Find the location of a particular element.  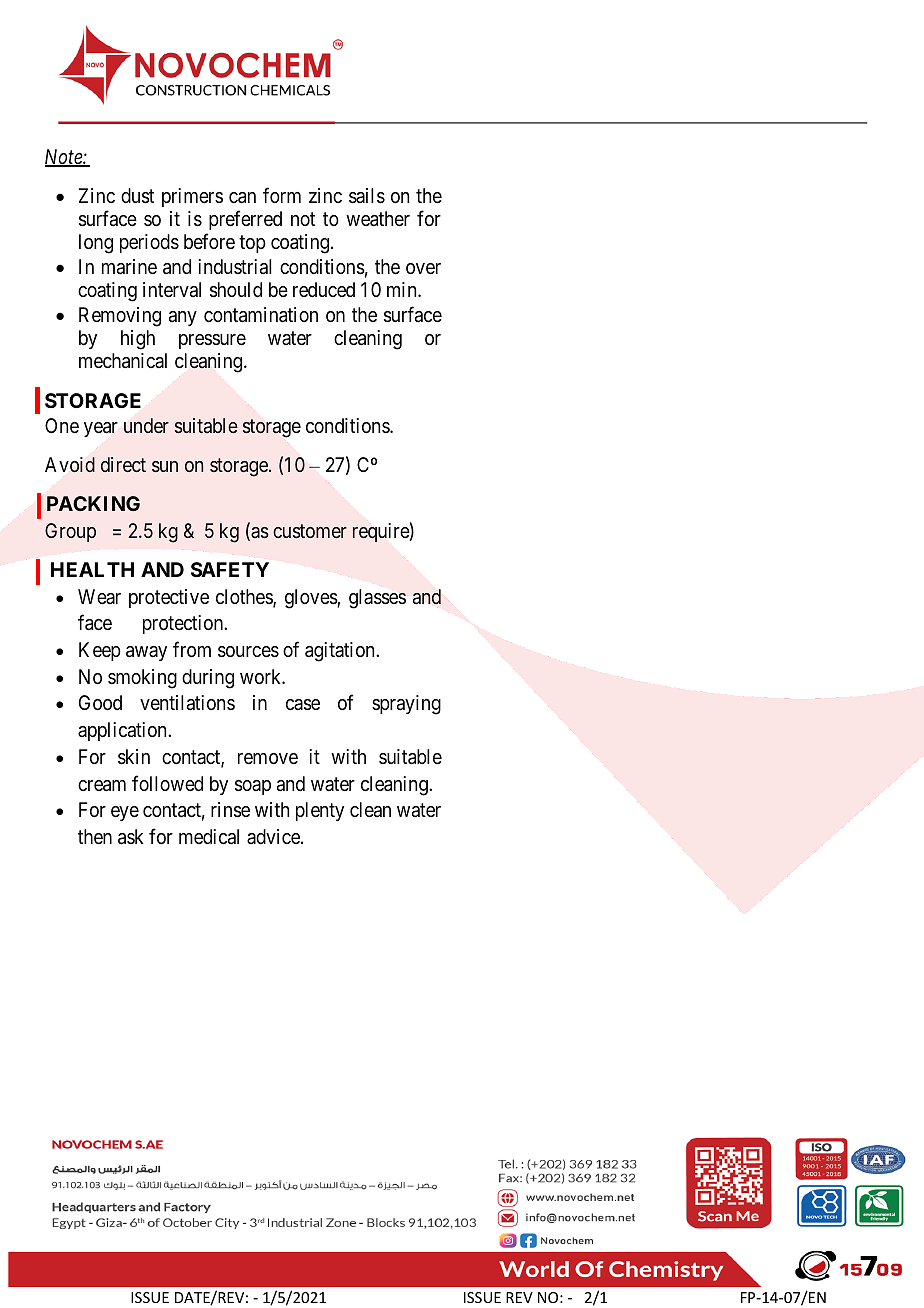

preferred is located at coordinates (245, 220).
